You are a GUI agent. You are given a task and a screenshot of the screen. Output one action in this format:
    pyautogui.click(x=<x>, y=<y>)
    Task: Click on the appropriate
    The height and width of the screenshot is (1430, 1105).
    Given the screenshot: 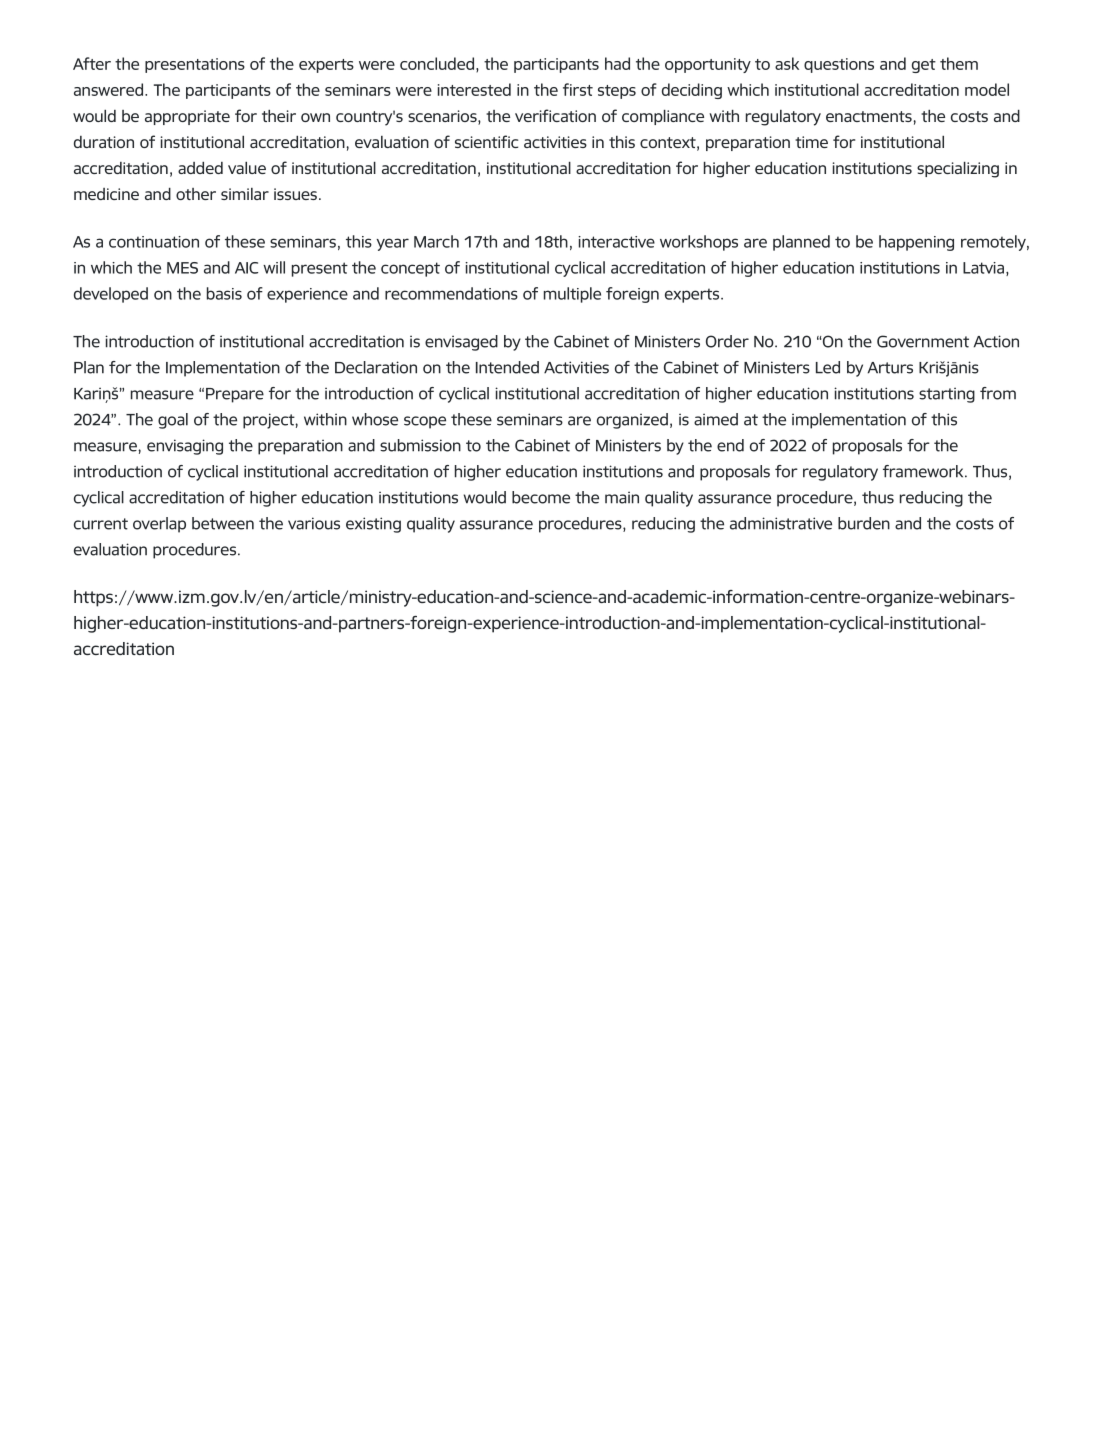 What is the action you would take?
    pyautogui.click(x=187, y=117)
